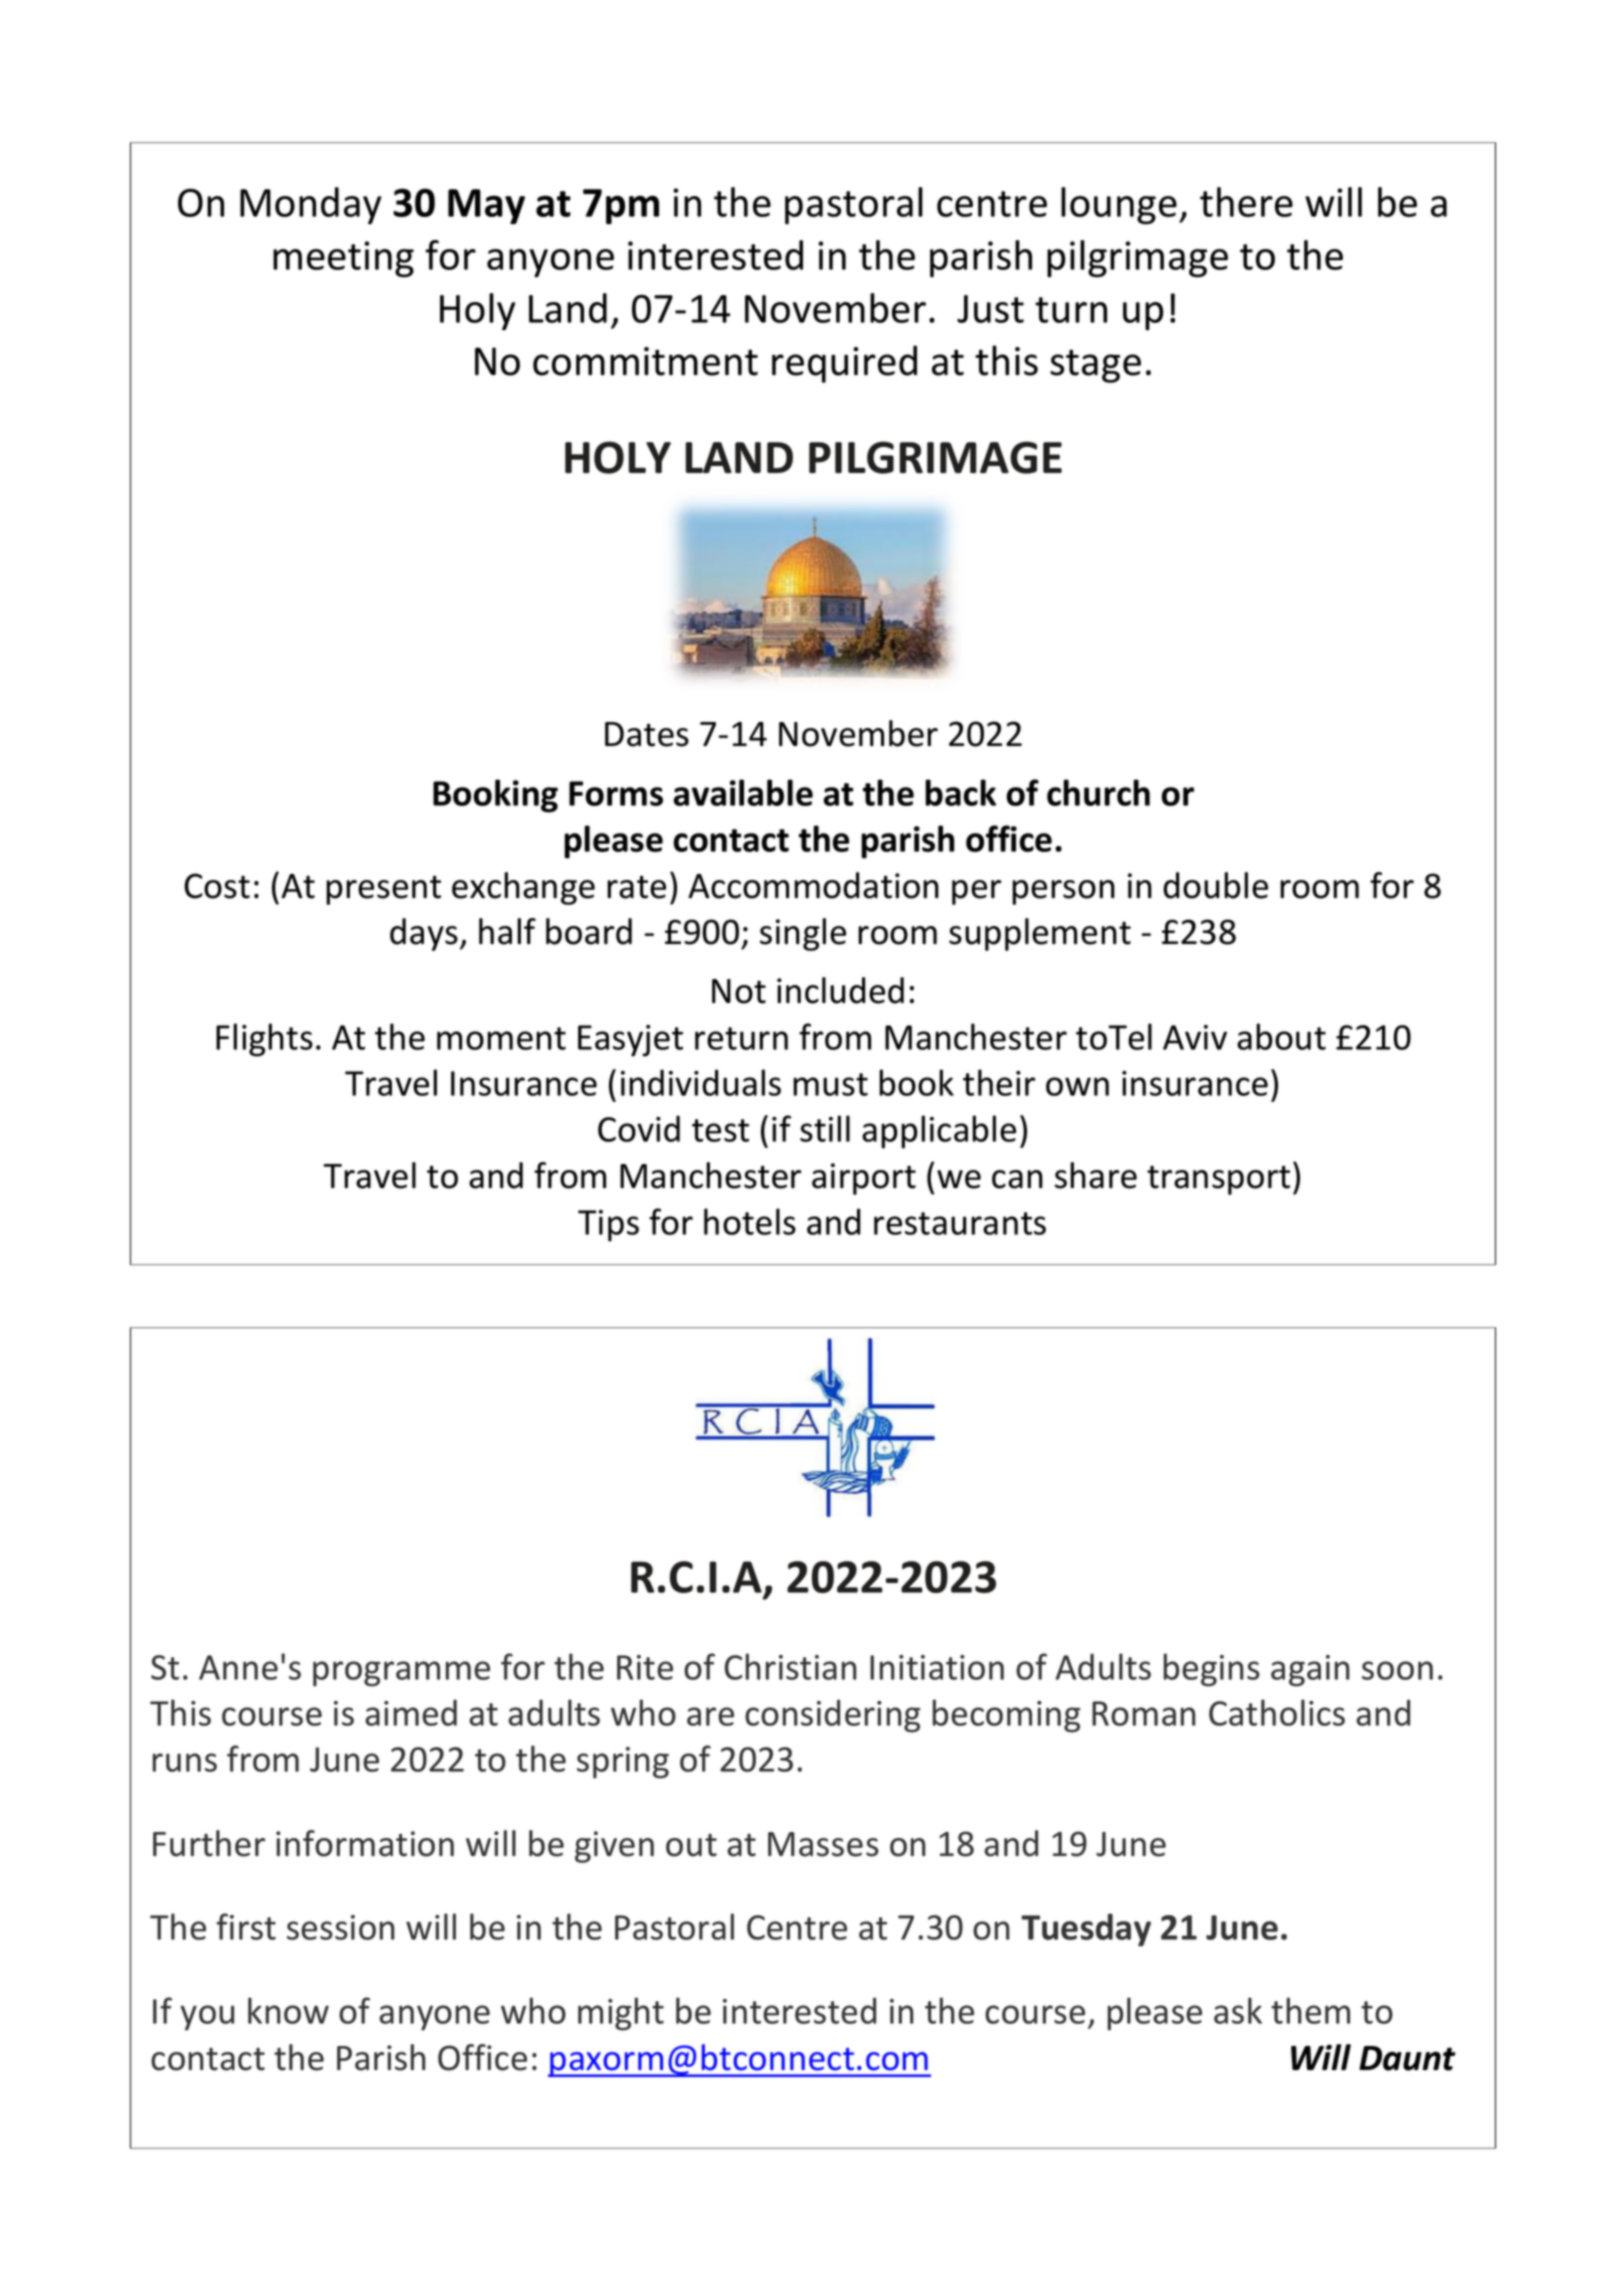 Image resolution: width=1609 pixels, height=2275 pixels. What do you see at coordinates (844, 364) in the document?
I see `required` at bounding box center [844, 364].
